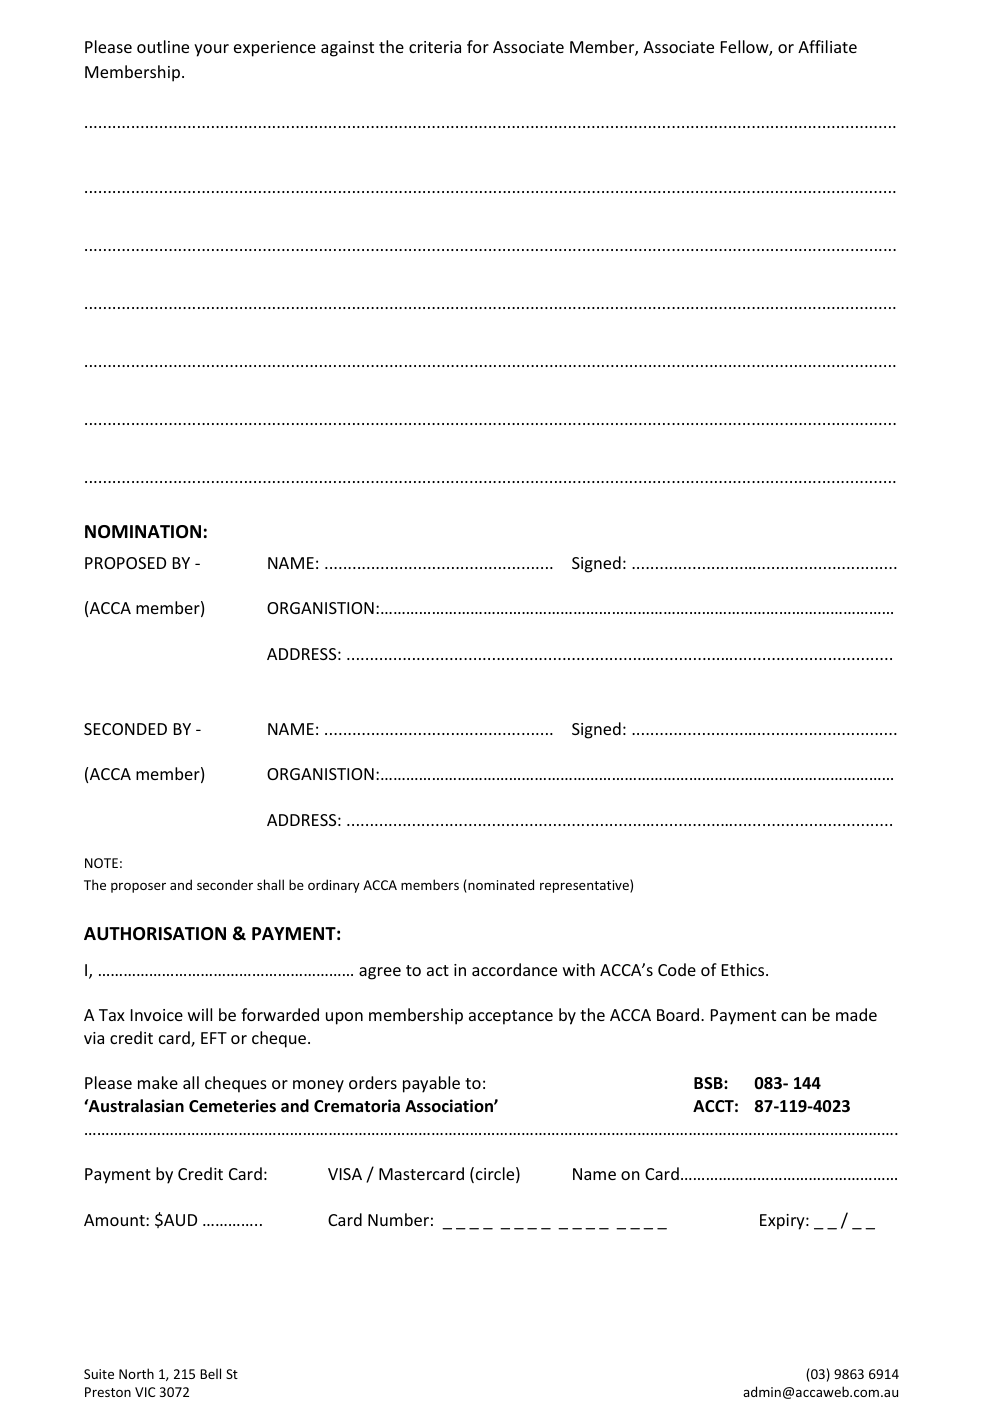  Describe the element at coordinates (435, 47) in the page. I see `criteria` at that location.
